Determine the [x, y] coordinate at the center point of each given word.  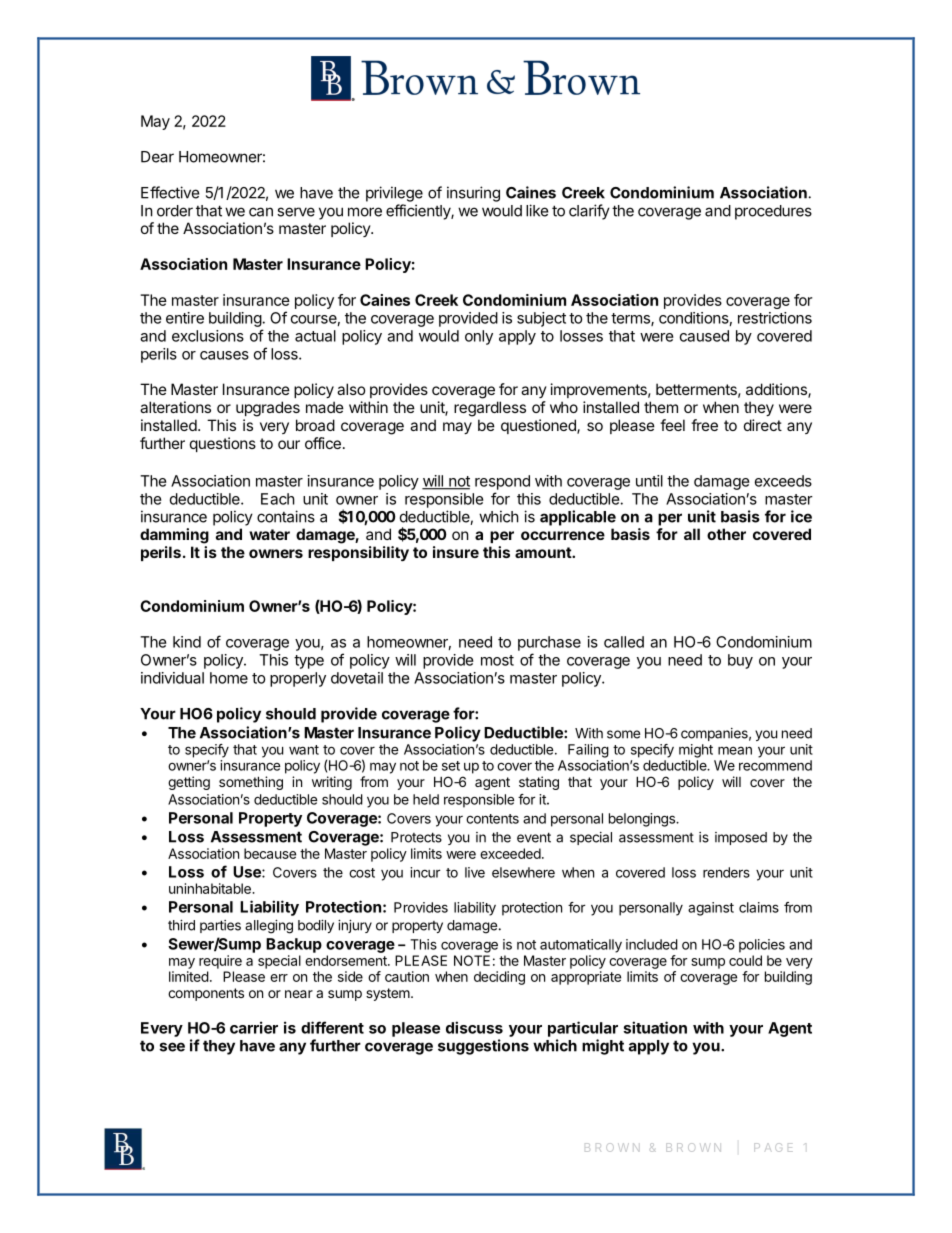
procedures [773, 212]
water [269, 534]
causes [224, 355]
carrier [254, 1027]
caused [704, 336]
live [475, 872]
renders [726, 872]
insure [456, 552]
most [497, 660]
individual [172, 678]
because [270, 853]
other [726, 534]
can [261, 212]
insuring [473, 194]
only [479, 337]
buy [740, 661]
